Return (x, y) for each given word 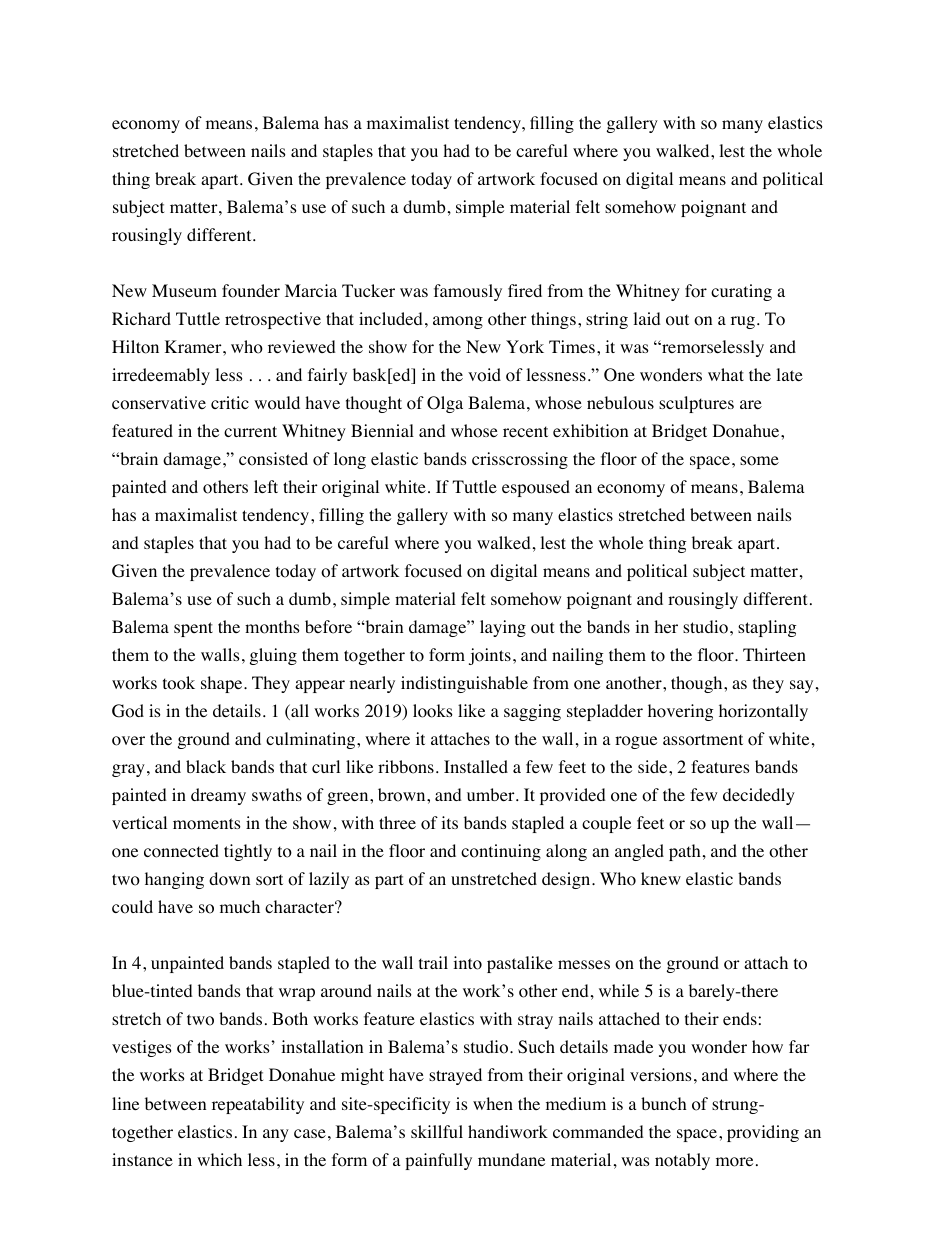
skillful (437, 1131)
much (240, 906)
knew (661, 878)
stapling (767, 628)
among (458, 322)
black (206, 766)
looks (433, 711)
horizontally (763, 712)
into (467, 963)
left (266, 486)
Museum (184, 290)
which (219, 1159)
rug (743, 322)
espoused (536, 488)
